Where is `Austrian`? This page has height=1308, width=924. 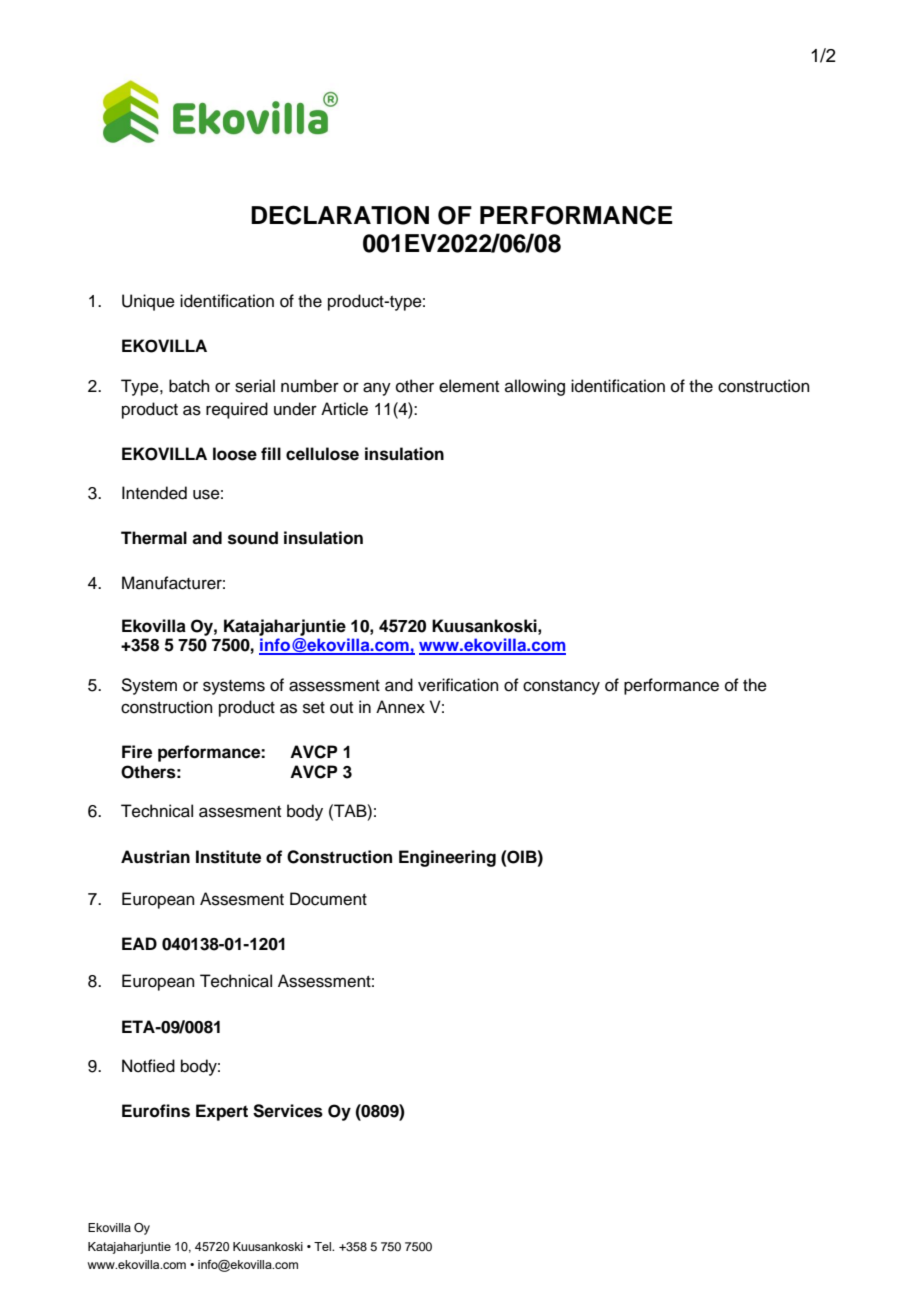
Austrian is located at coordinates (155, 857).
